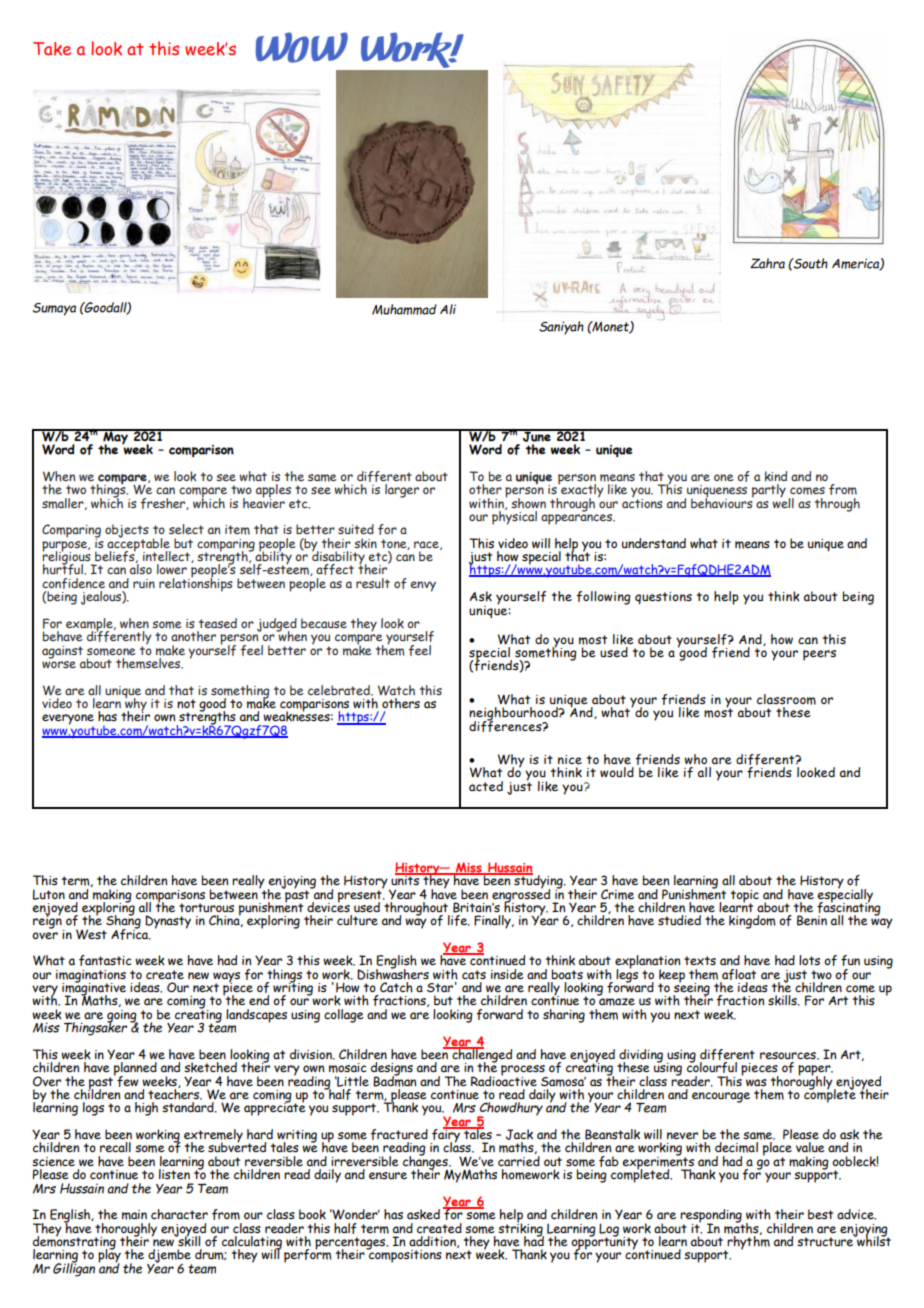 The width and height of the image is (924, 1308). I want to click on who, so click(695, 759).
